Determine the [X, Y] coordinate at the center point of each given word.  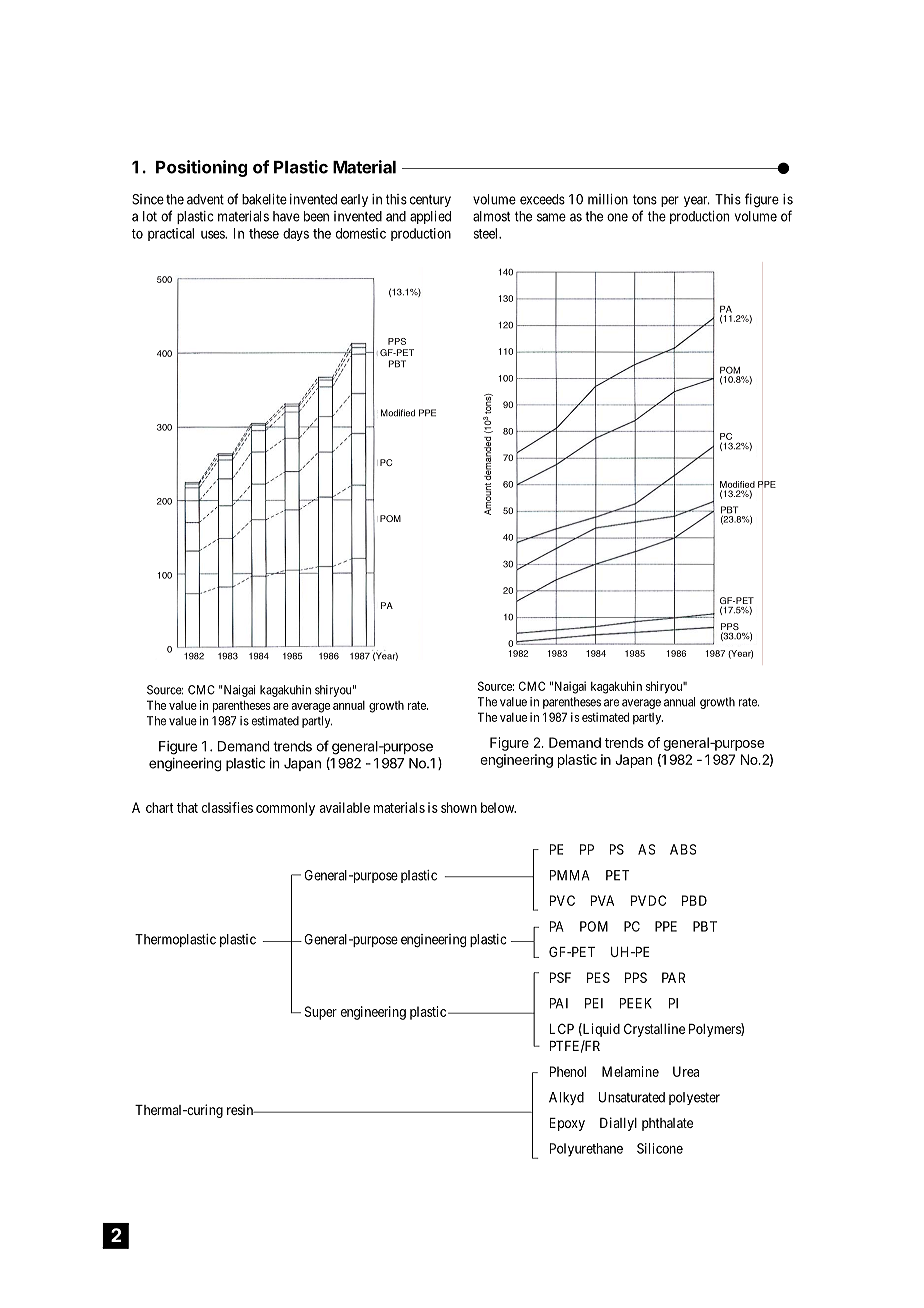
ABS [683, 849]
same [551, 217]
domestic [361, 233]
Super [321, 1013]
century [430, 201]
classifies [227, 807]
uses [213, 234]
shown [459, 807]
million [608, 199]
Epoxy [567, 1124]
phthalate [667, 1124]
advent [205, 199]
